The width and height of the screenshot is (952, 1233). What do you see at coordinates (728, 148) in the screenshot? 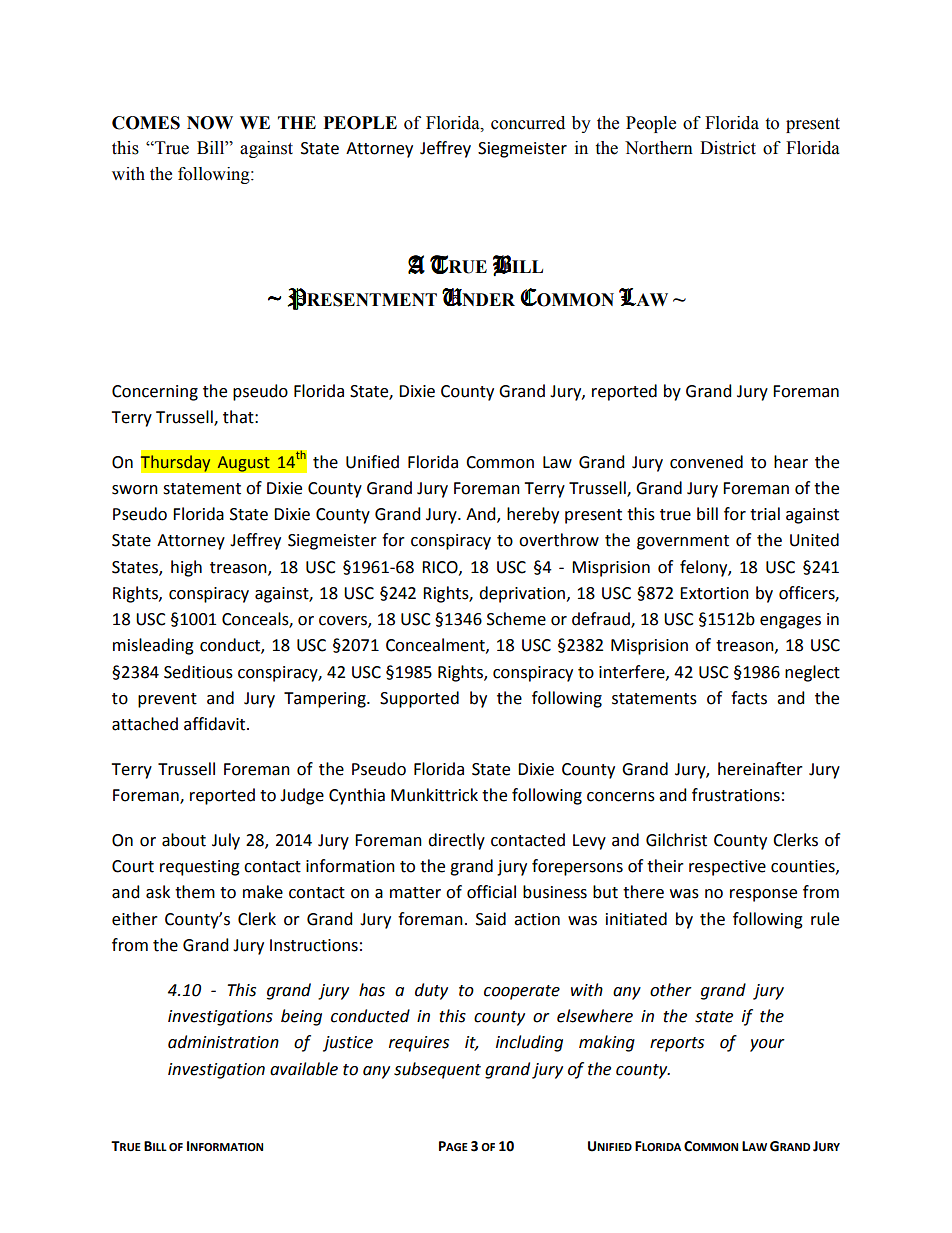
I see `District` at bounding box center [728, 148].
